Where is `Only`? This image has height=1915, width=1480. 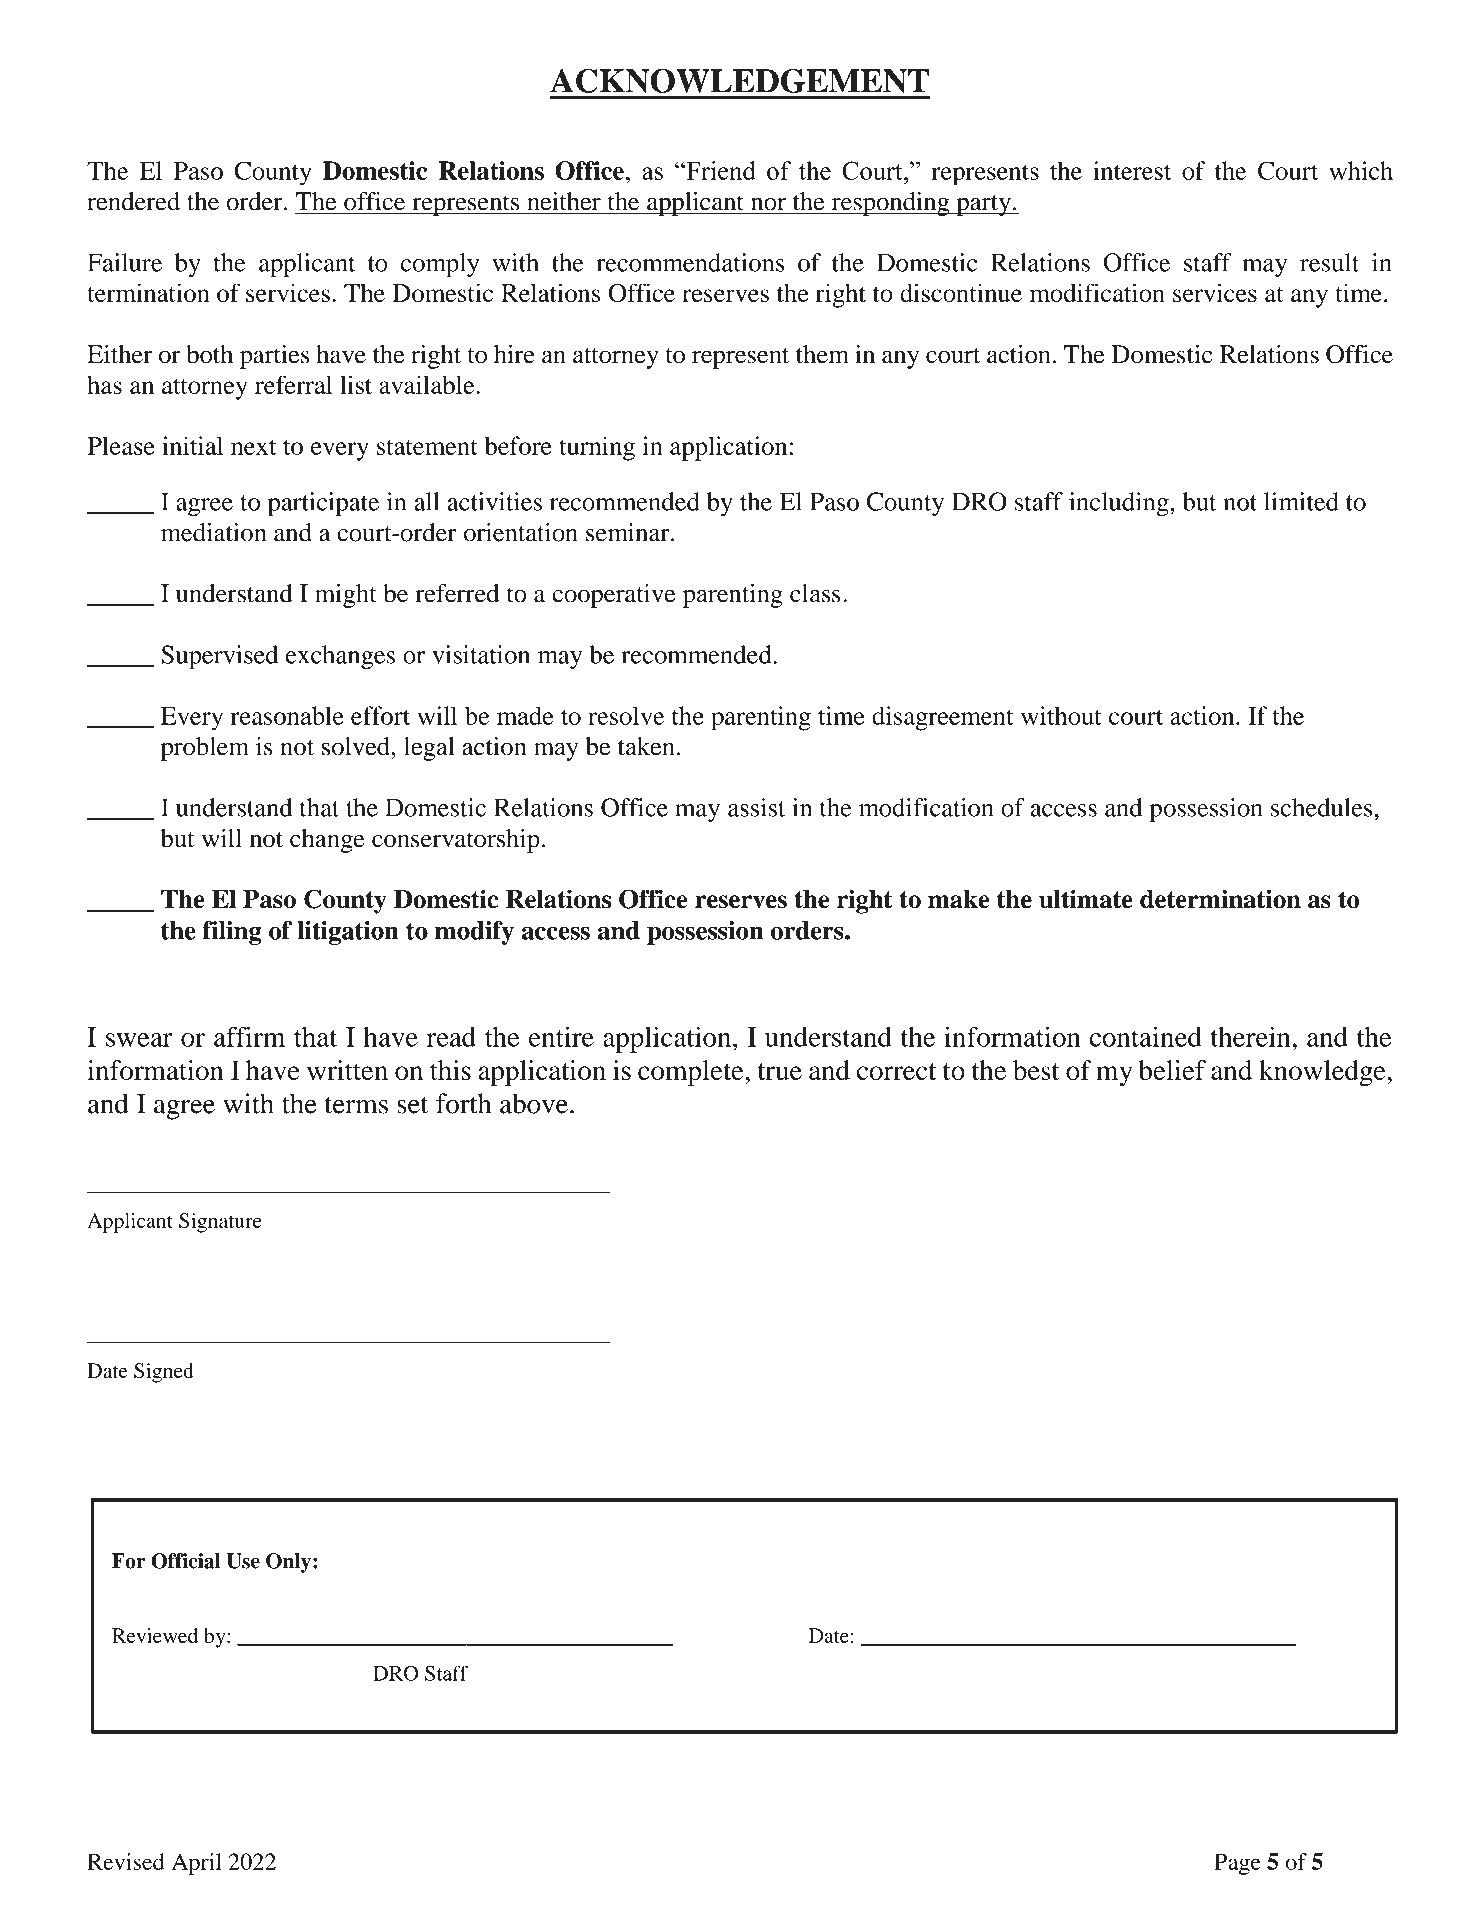 Only is located at coordinates (288, 1563).
